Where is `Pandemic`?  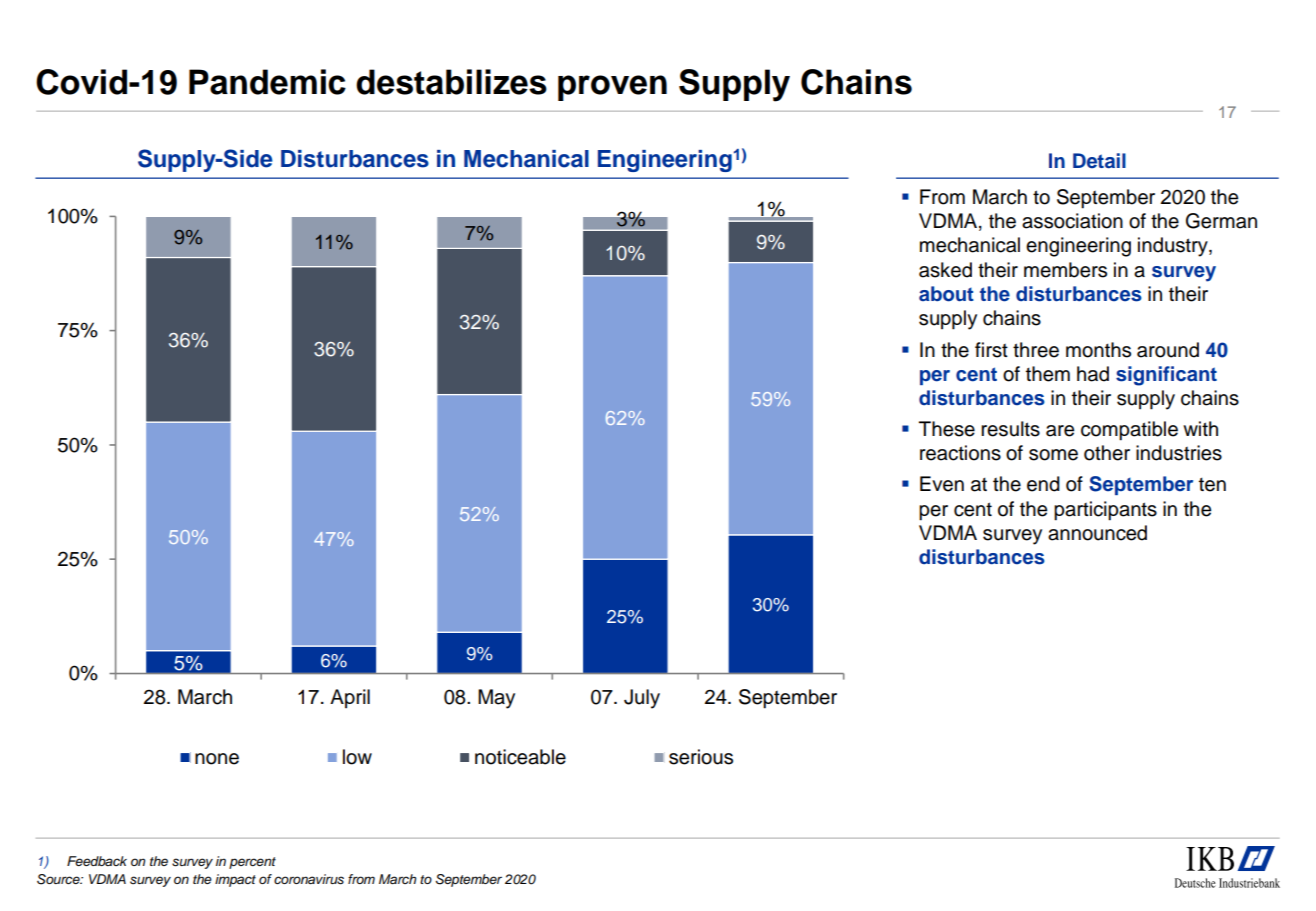 Pandemic is located at coordinates (267, 82).
